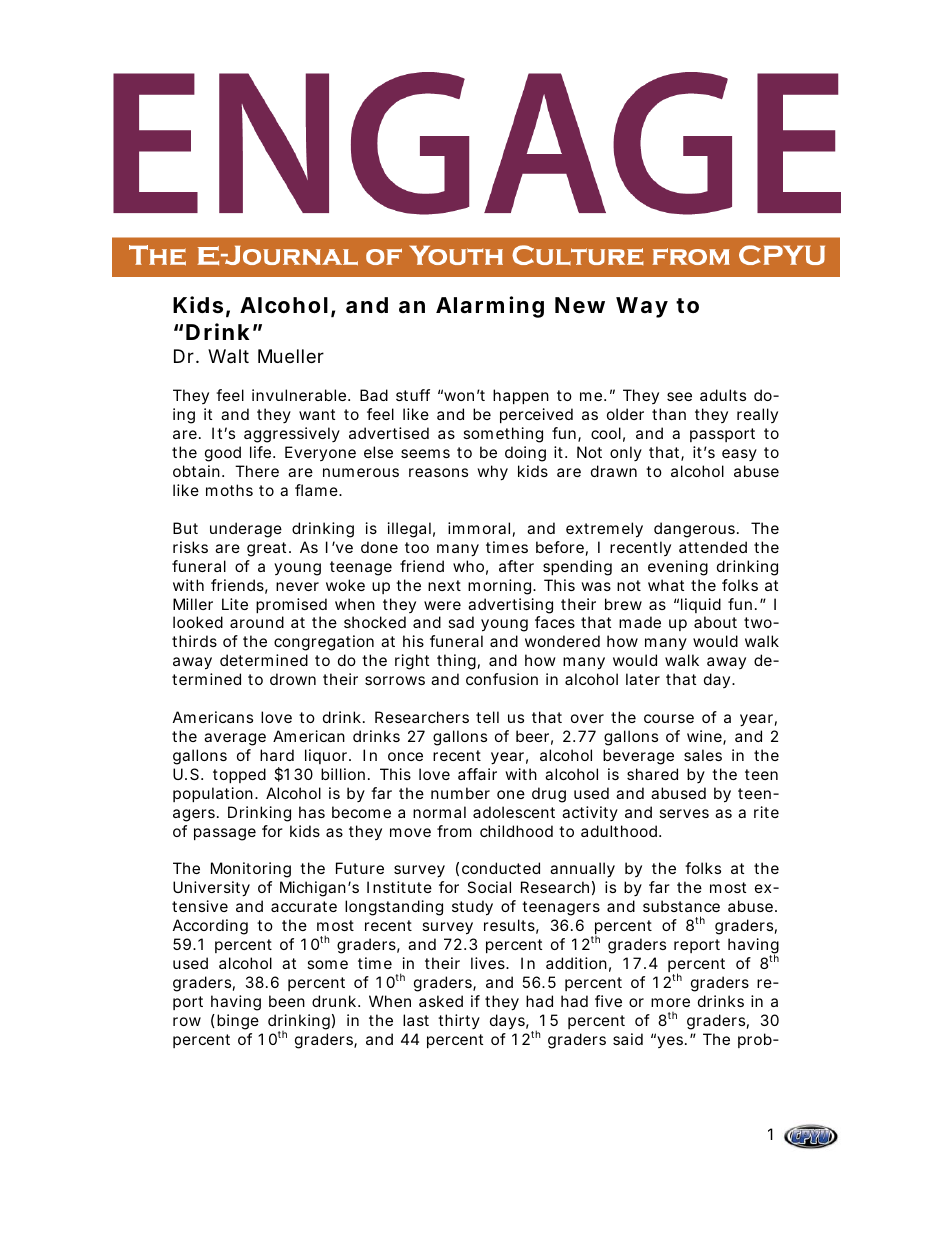 Image resolution: width=952 pixels, height=1233 pixels. What do you see at coordinates (643, 679) in the document?
I see `later` at bounding box center [643, 679].
